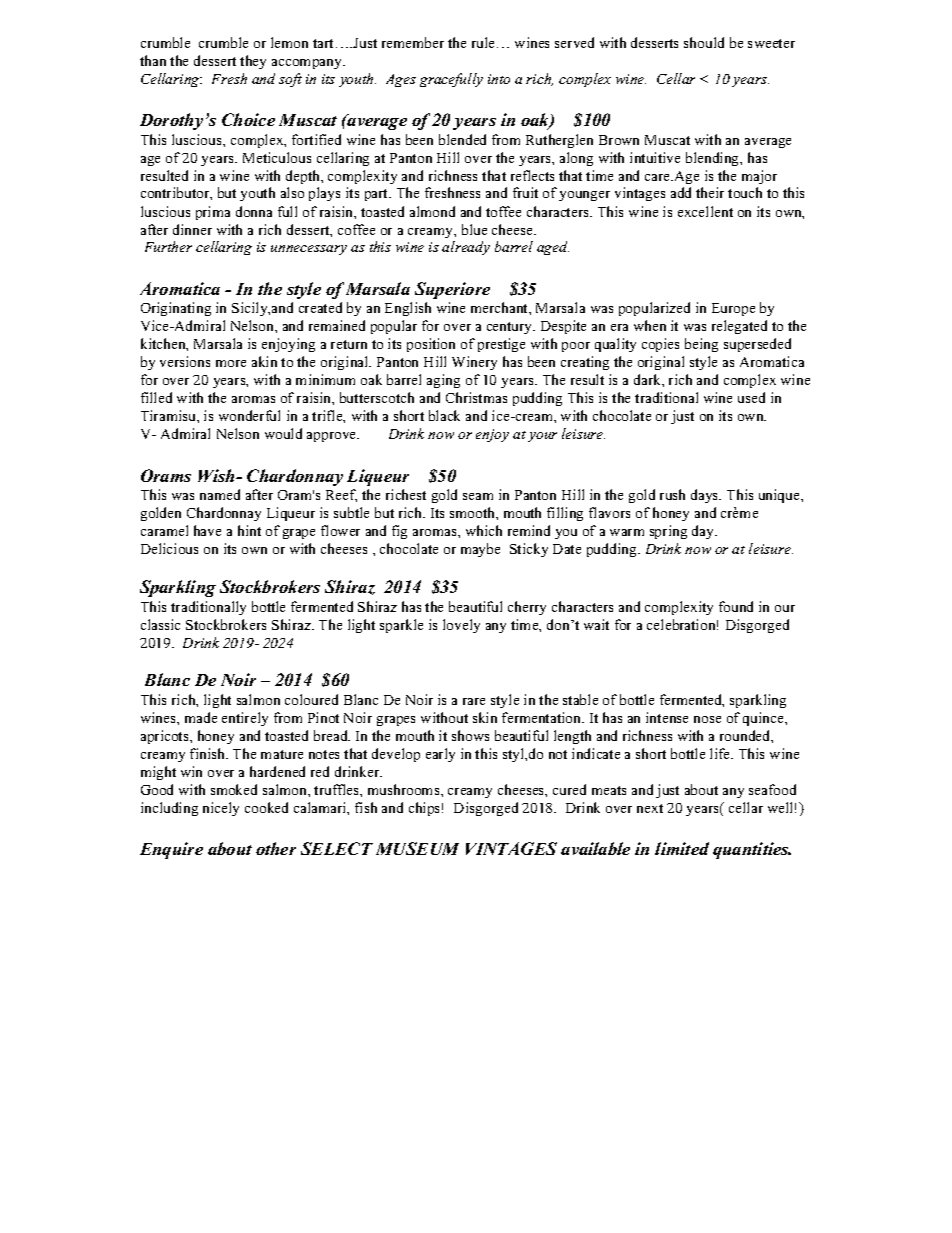 This screenshot has height=1233, width=952. I want to click on they, so click(253, 62).
